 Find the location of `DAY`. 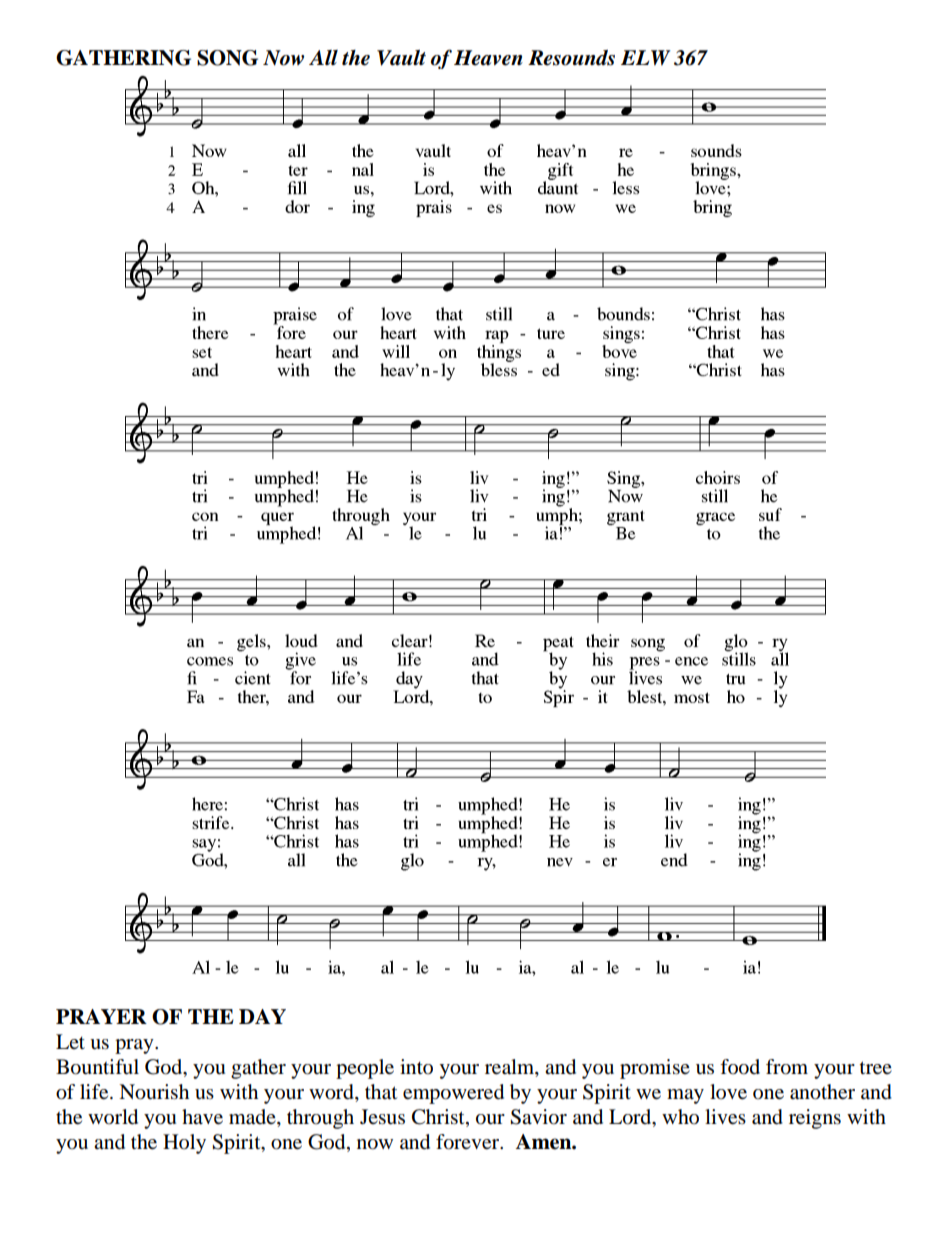

DAY is located at coordinates (262, 1016).
